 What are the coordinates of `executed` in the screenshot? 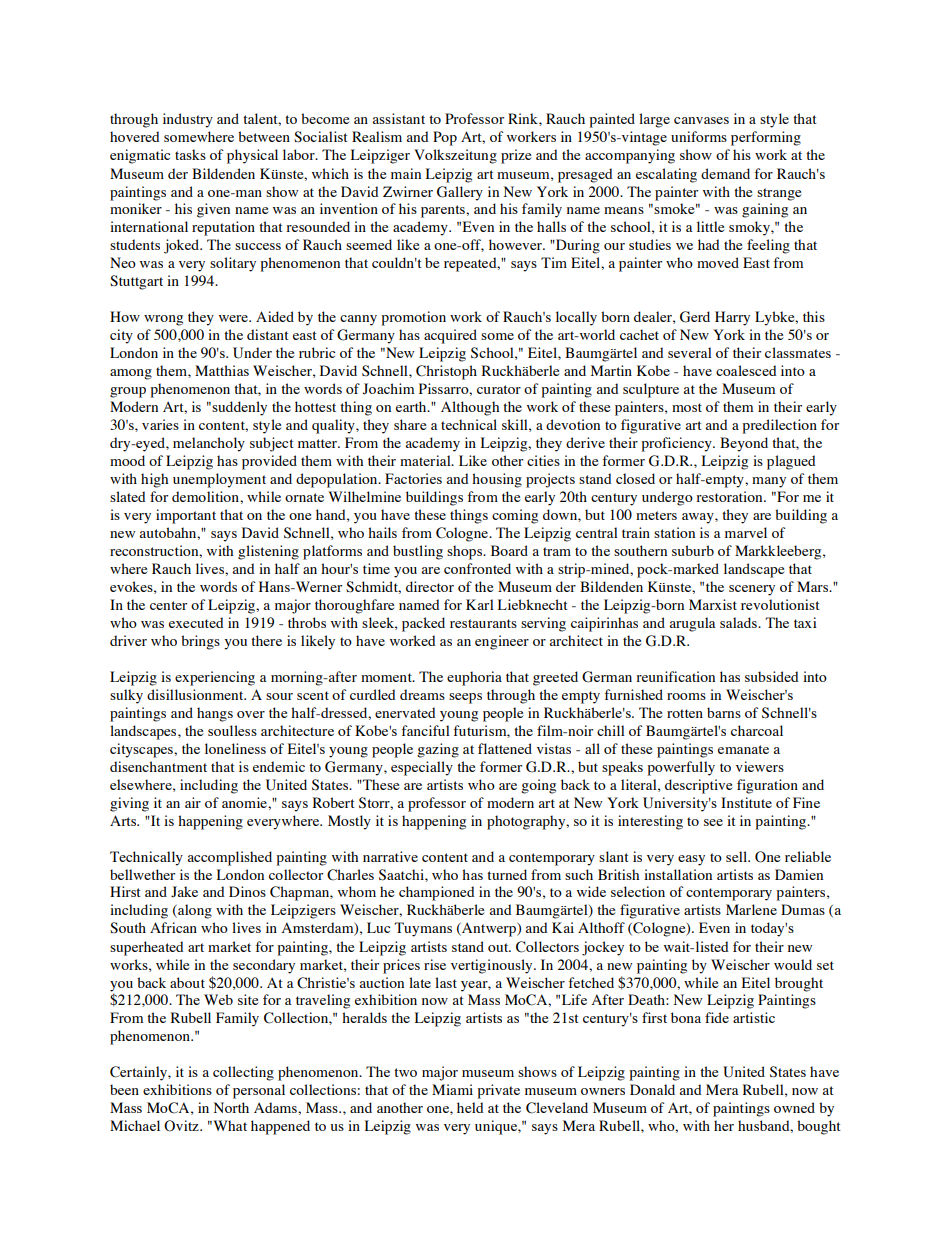 It's located at (196, 622).
